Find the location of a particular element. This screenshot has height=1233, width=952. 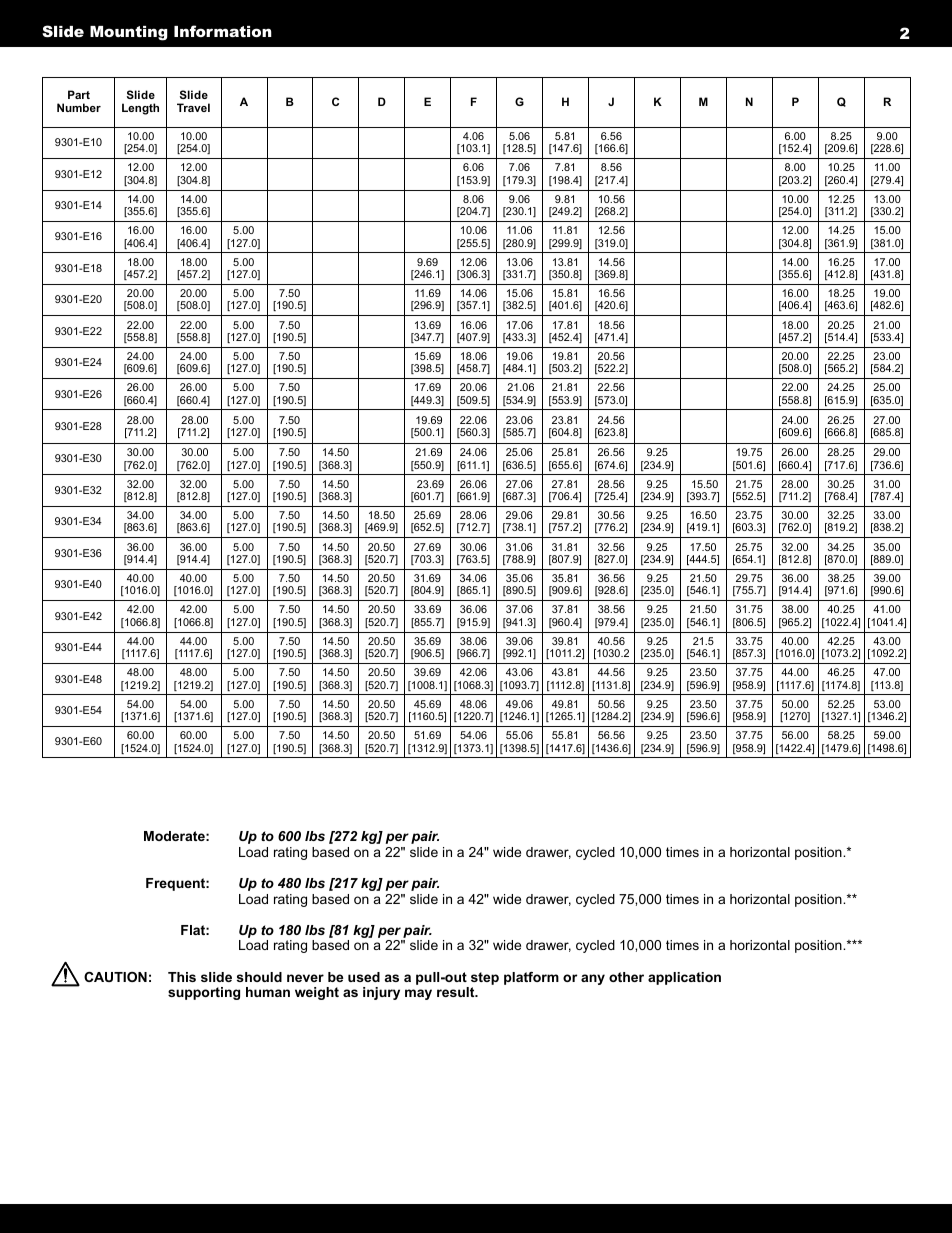

Length is located at coordinates (140, 109).
